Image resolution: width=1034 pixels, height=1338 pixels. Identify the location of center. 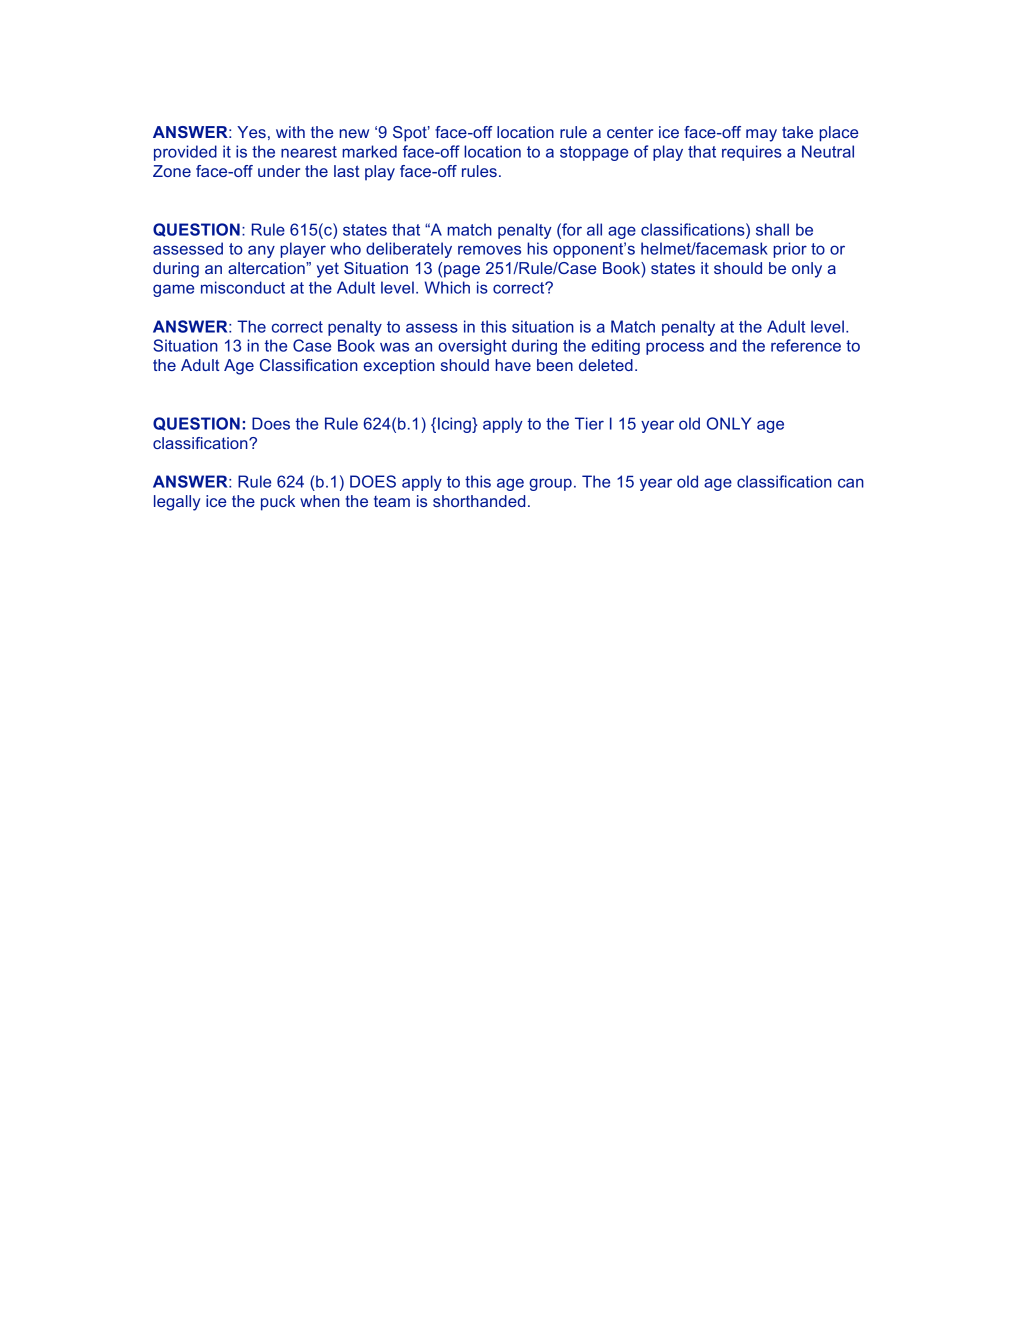
(630, 132).
